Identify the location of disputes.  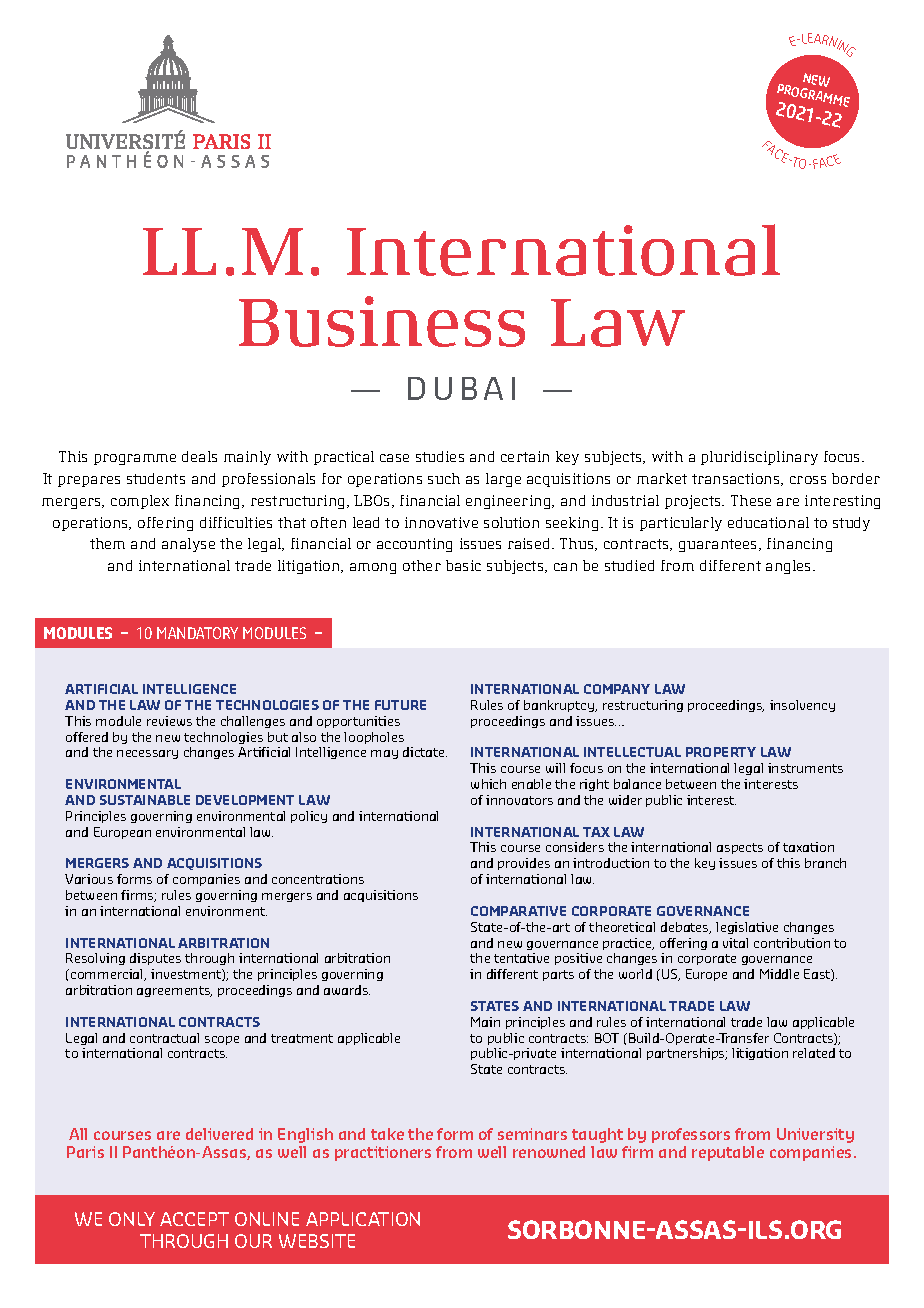
(155, 959).
